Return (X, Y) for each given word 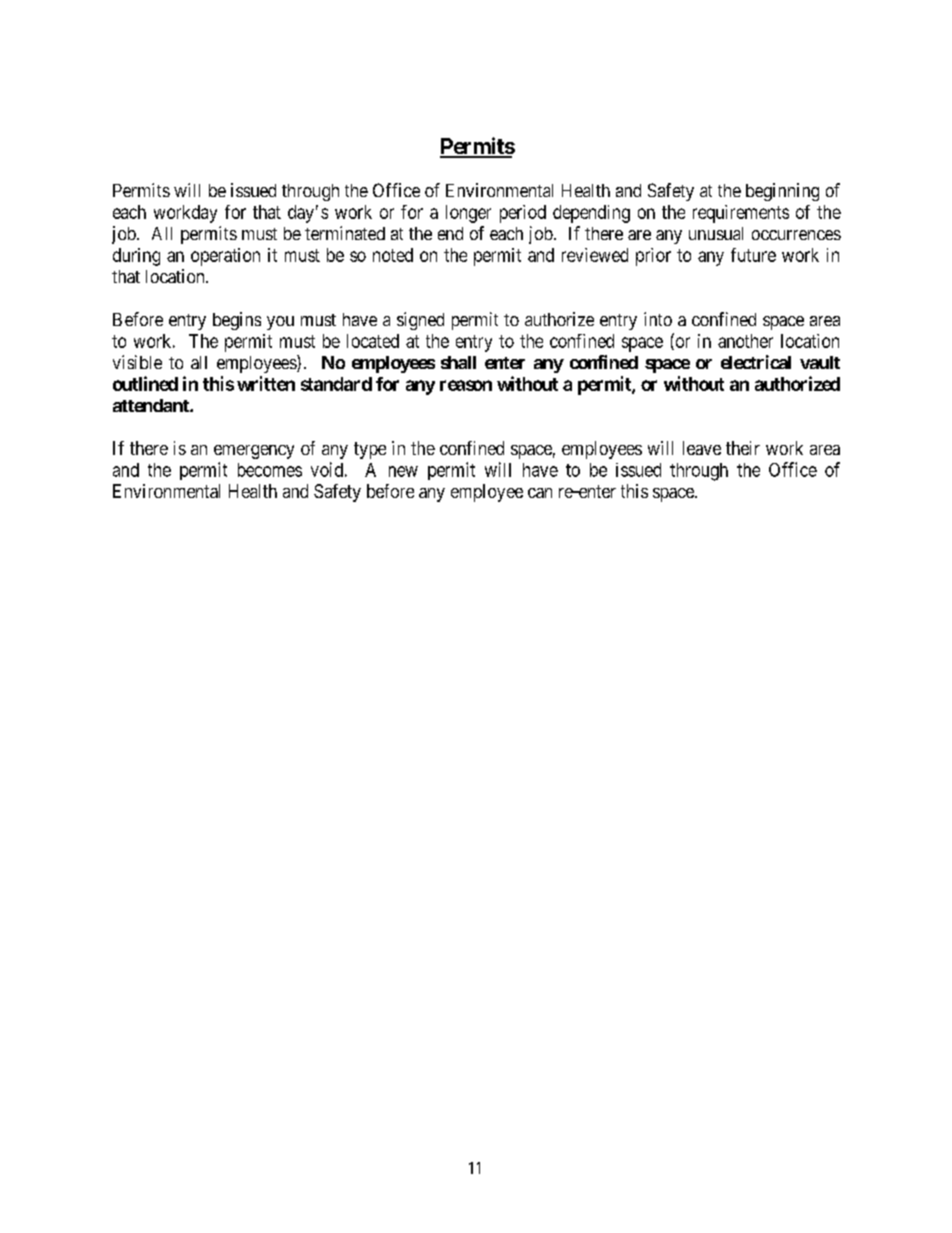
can (540, 493)
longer (468, 214)
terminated (345, 233)
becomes (270, 470)
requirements (741, 214)
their (743, 448)
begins (237, 321)
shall (458, 362)
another (745, 341)
